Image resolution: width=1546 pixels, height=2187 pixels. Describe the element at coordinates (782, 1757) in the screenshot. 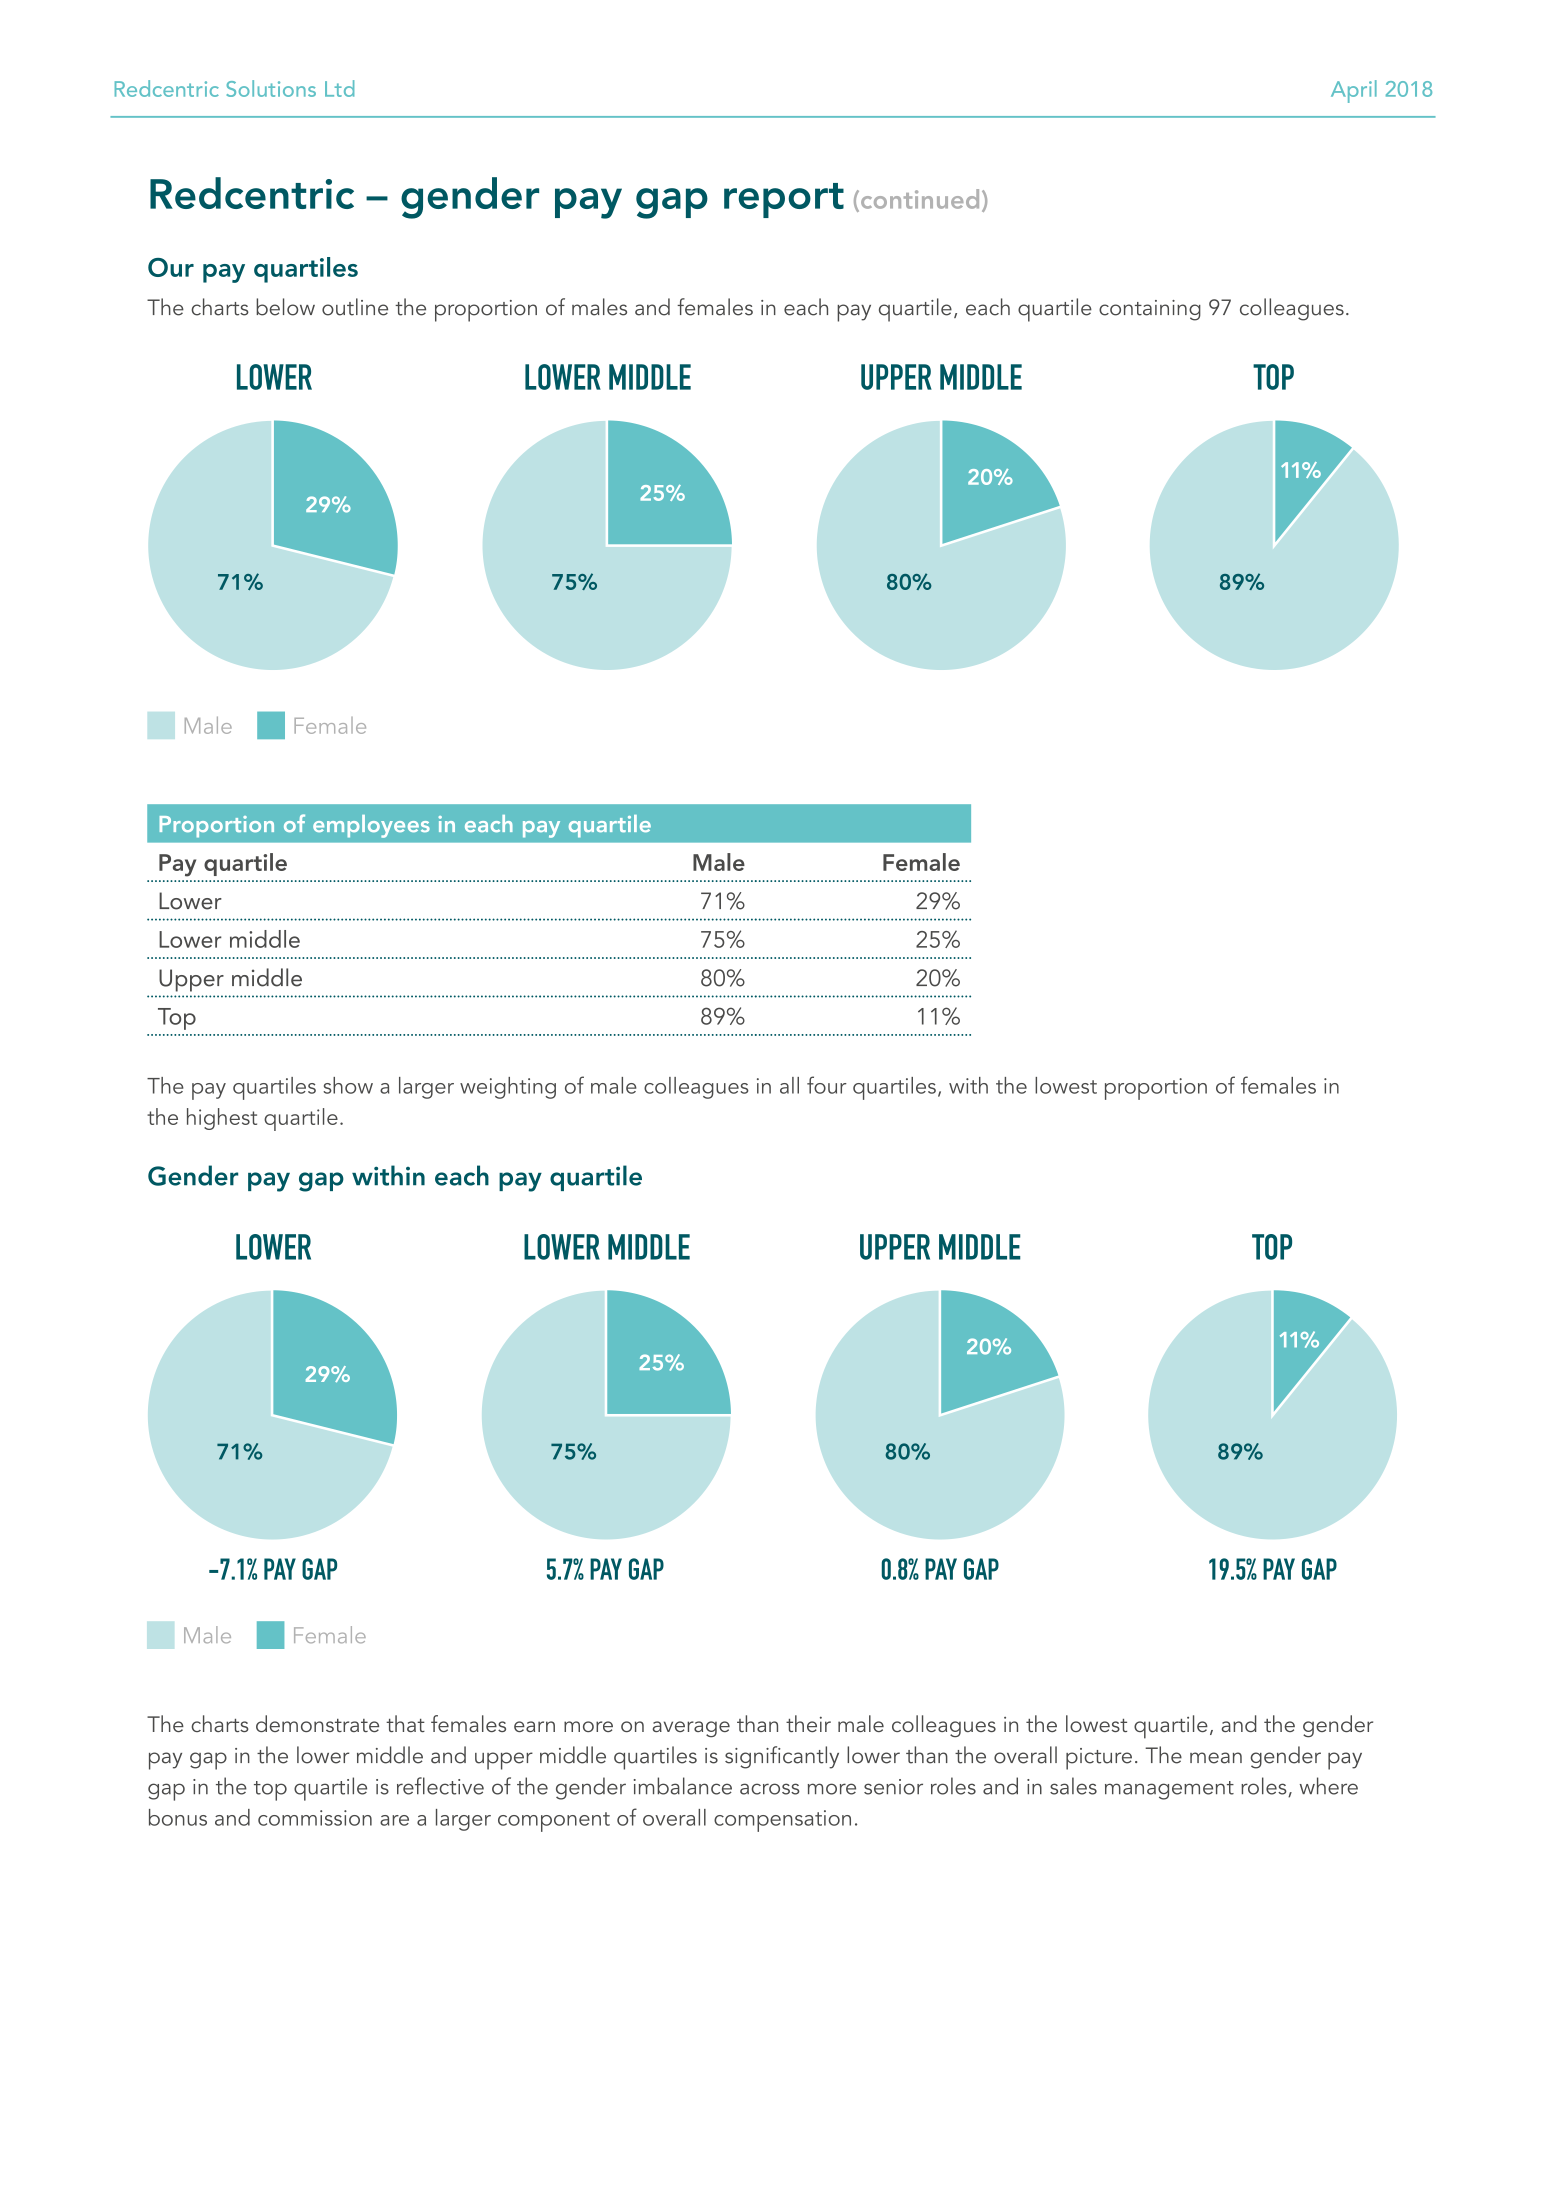

I see `significantly` at that location.
